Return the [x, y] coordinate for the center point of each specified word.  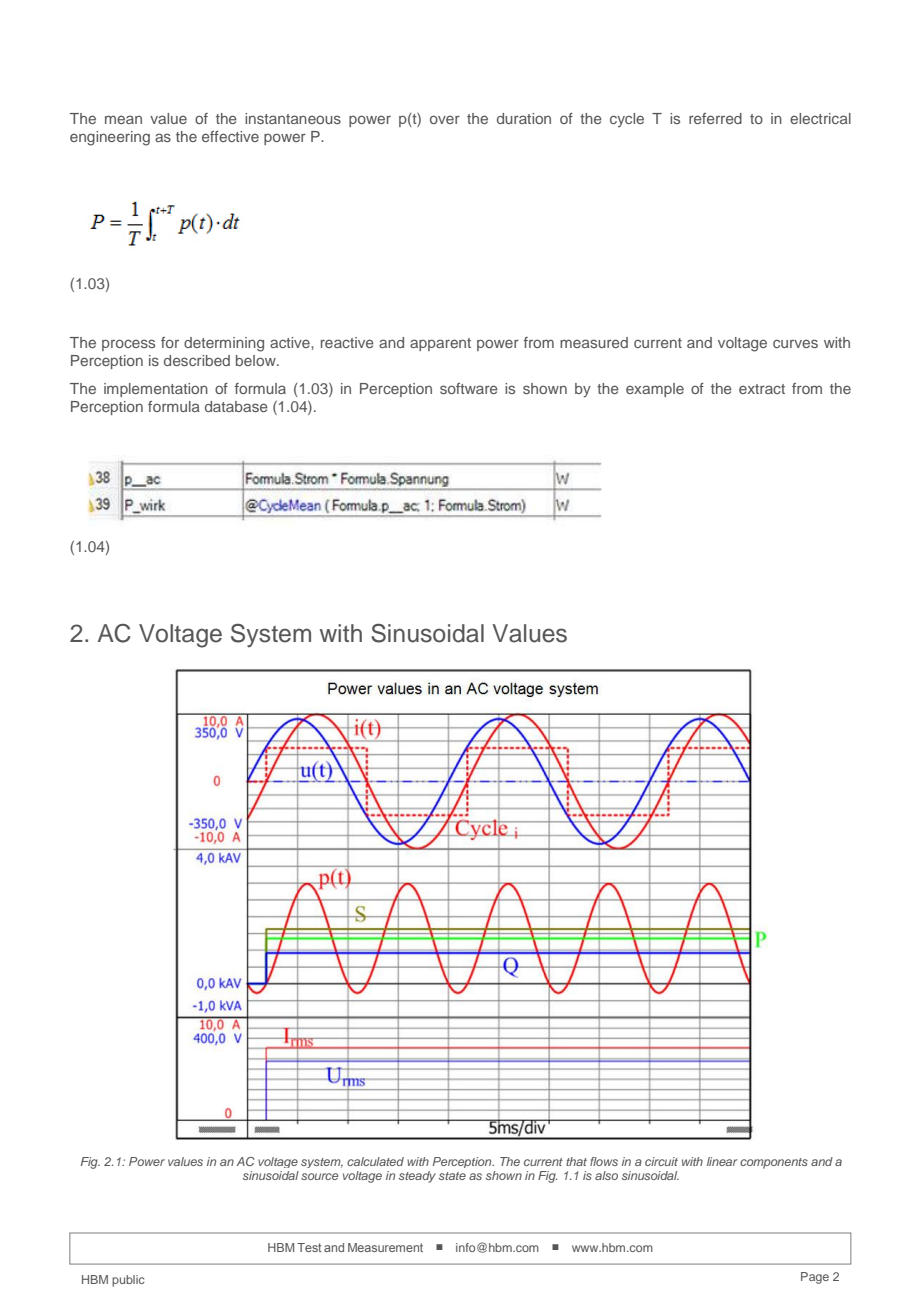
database [236, 406]
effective [230, 136]
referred [715, 118]
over [445, 119]
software [469, 388]
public [128, 1281]
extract [762, 389]
